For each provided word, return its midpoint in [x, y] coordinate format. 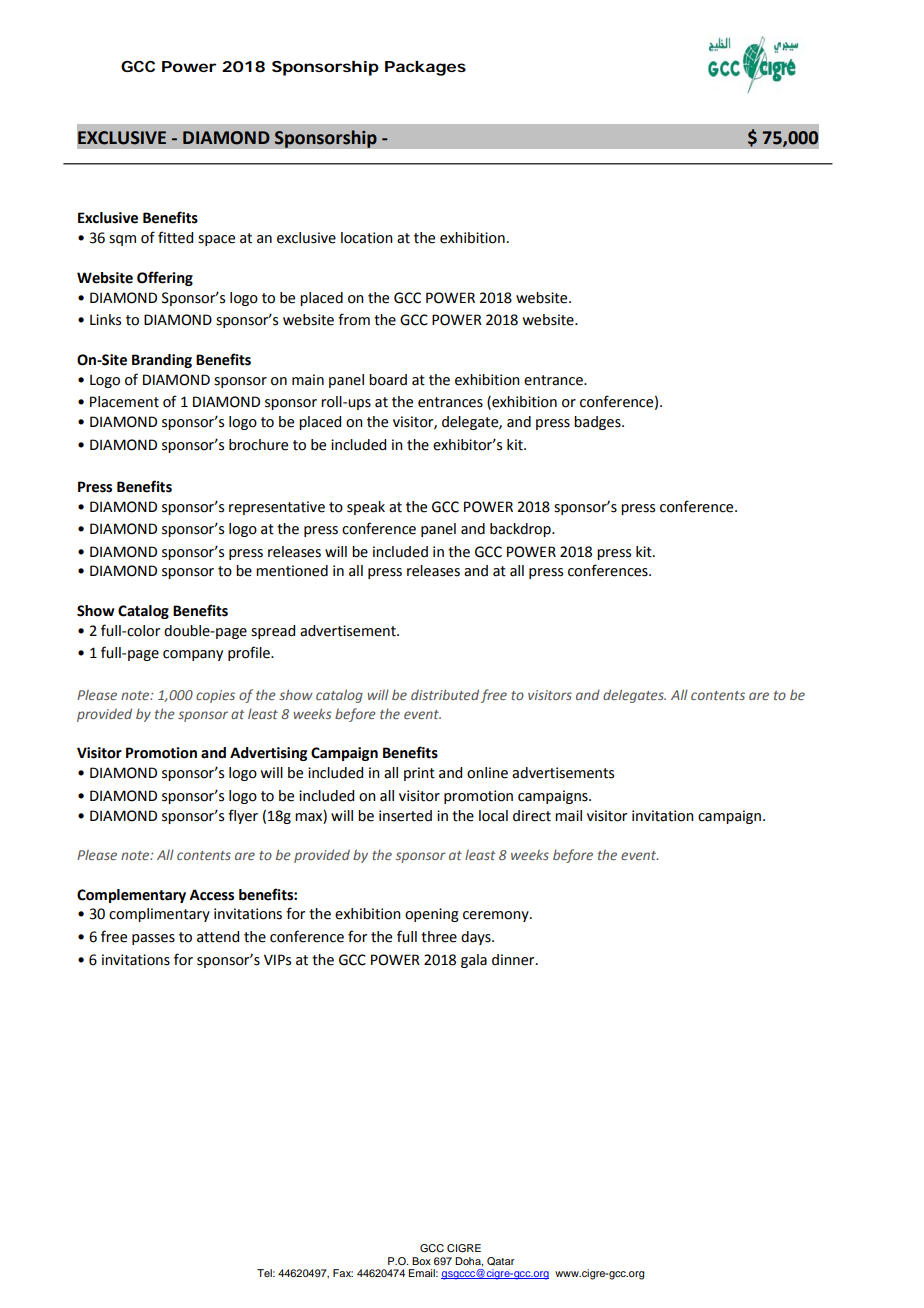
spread [273, 632]
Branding [162, 361]
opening [432, 915]
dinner [514, 960]
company [193, 655]
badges [598, 423]
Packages [425, 68]
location [367, 238]
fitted [175, 237]
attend [218, 937]
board [388, 380]
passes [153, 939]
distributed [445, 694]
